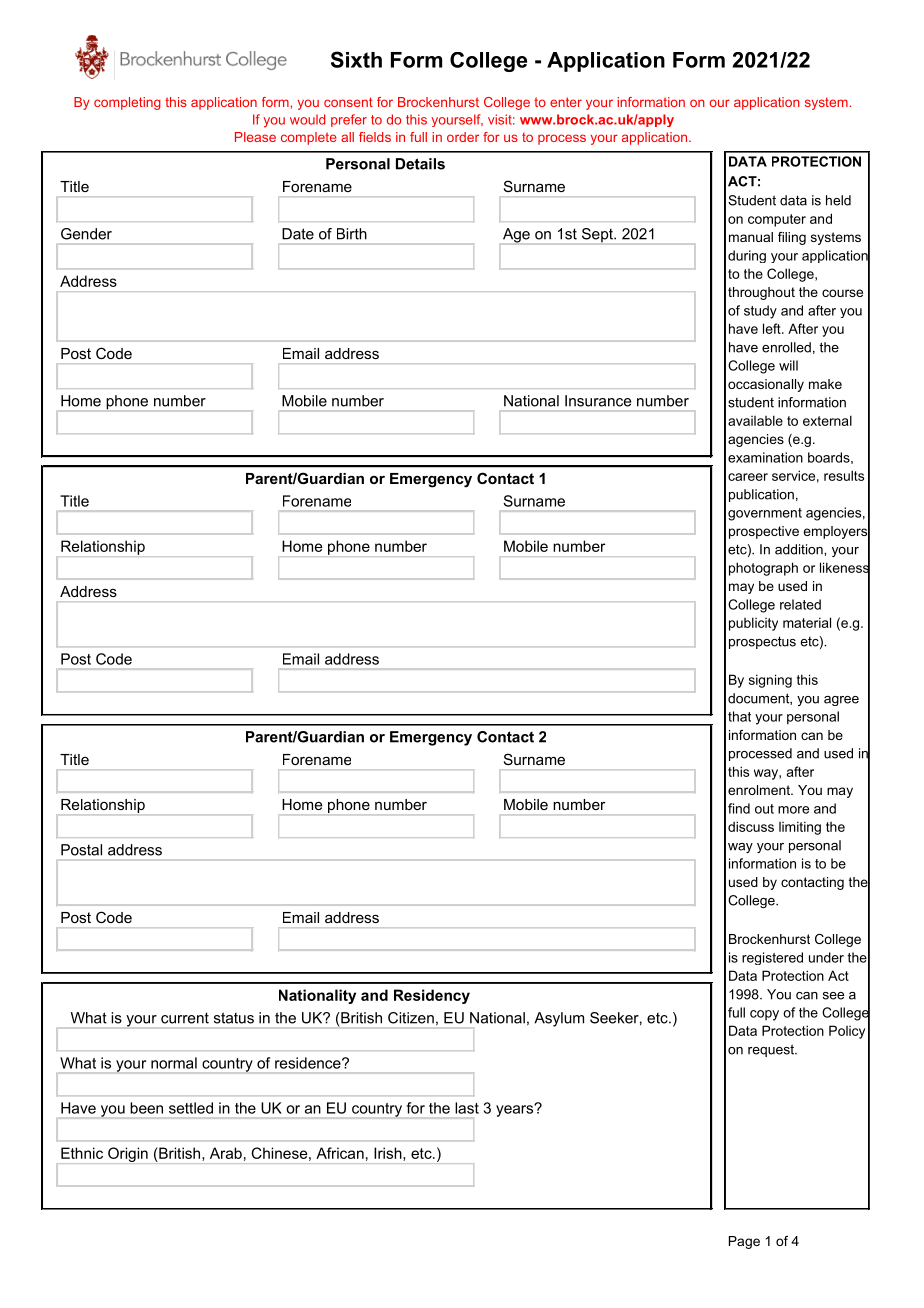  Describe the element at coordinates (128, 1155) in the document. I see `Origin` at that location.
